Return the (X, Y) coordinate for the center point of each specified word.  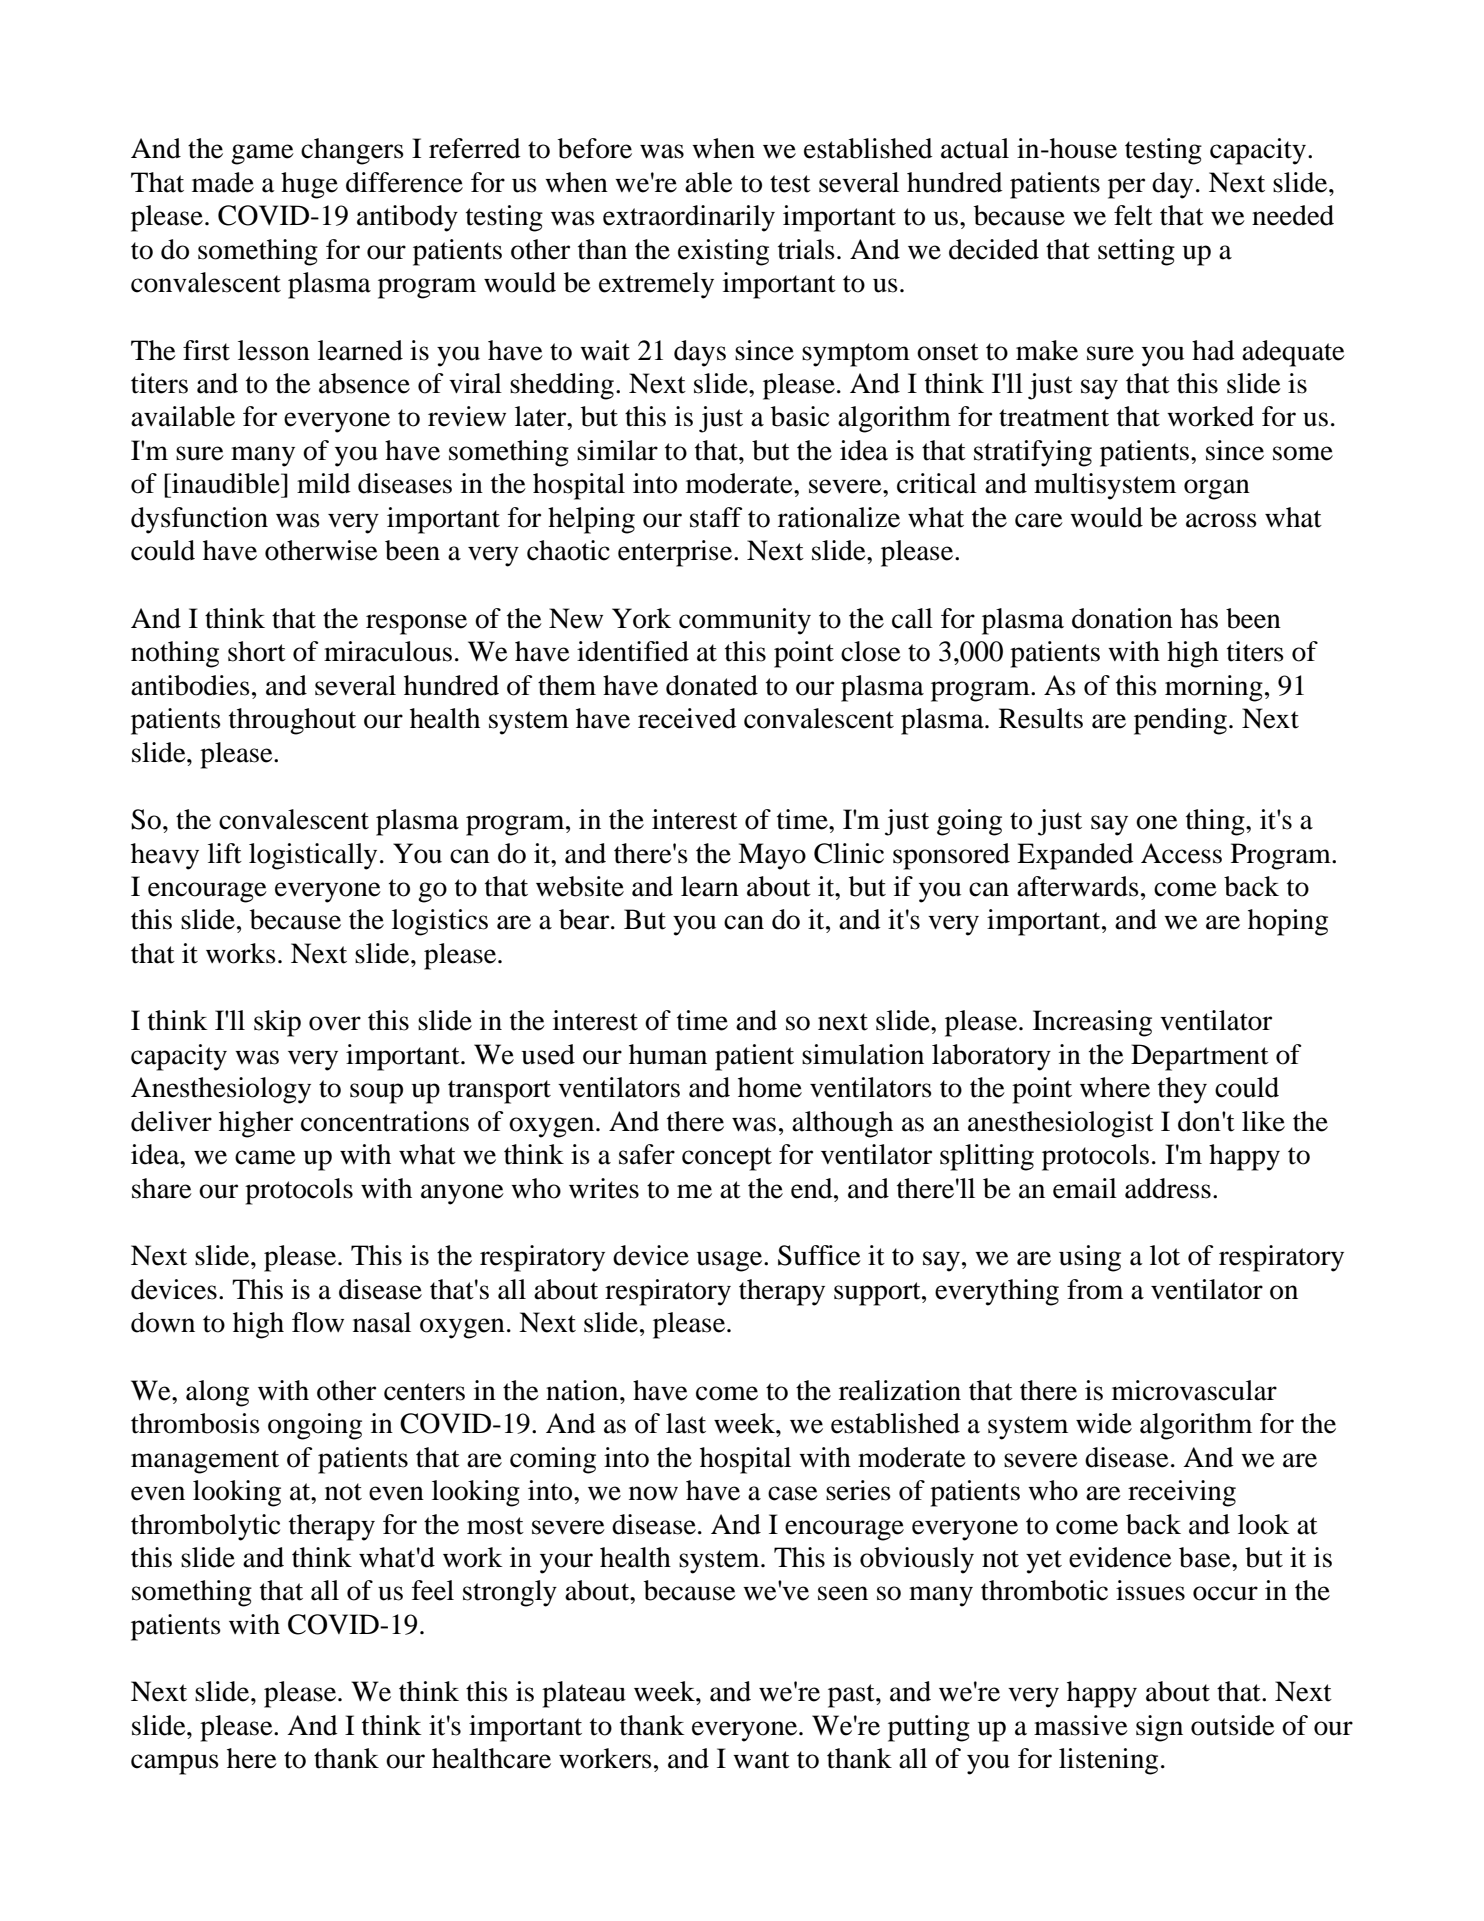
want (761, 1760)
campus (175, 1764)
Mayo (772, 856)
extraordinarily (689, 218)
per (1126, 188)
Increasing (1092, 1023)
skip (277, 1023)
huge (309, 185)
